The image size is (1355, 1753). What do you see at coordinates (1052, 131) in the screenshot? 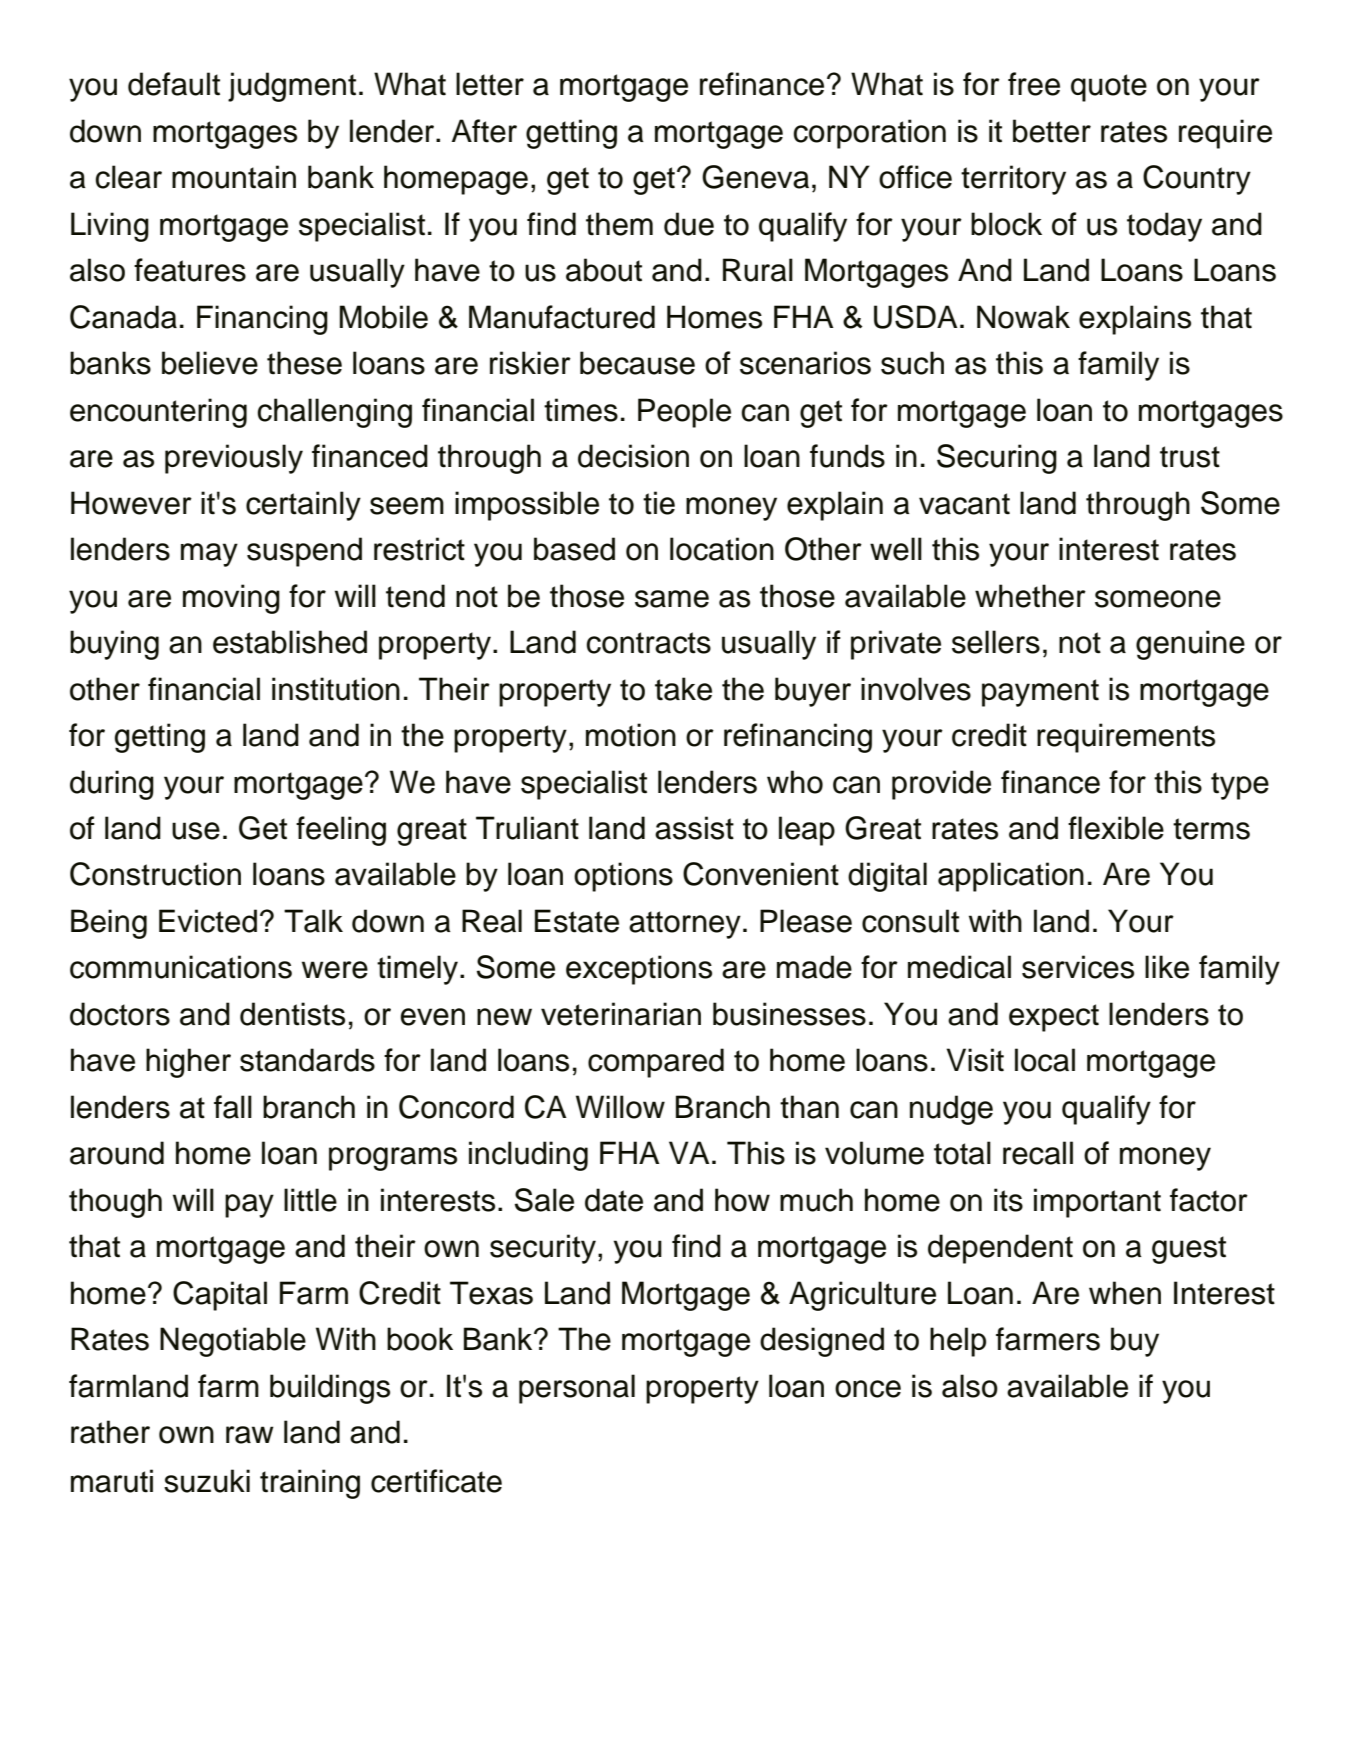
I see `better` at bounding box center [1052, 131].
